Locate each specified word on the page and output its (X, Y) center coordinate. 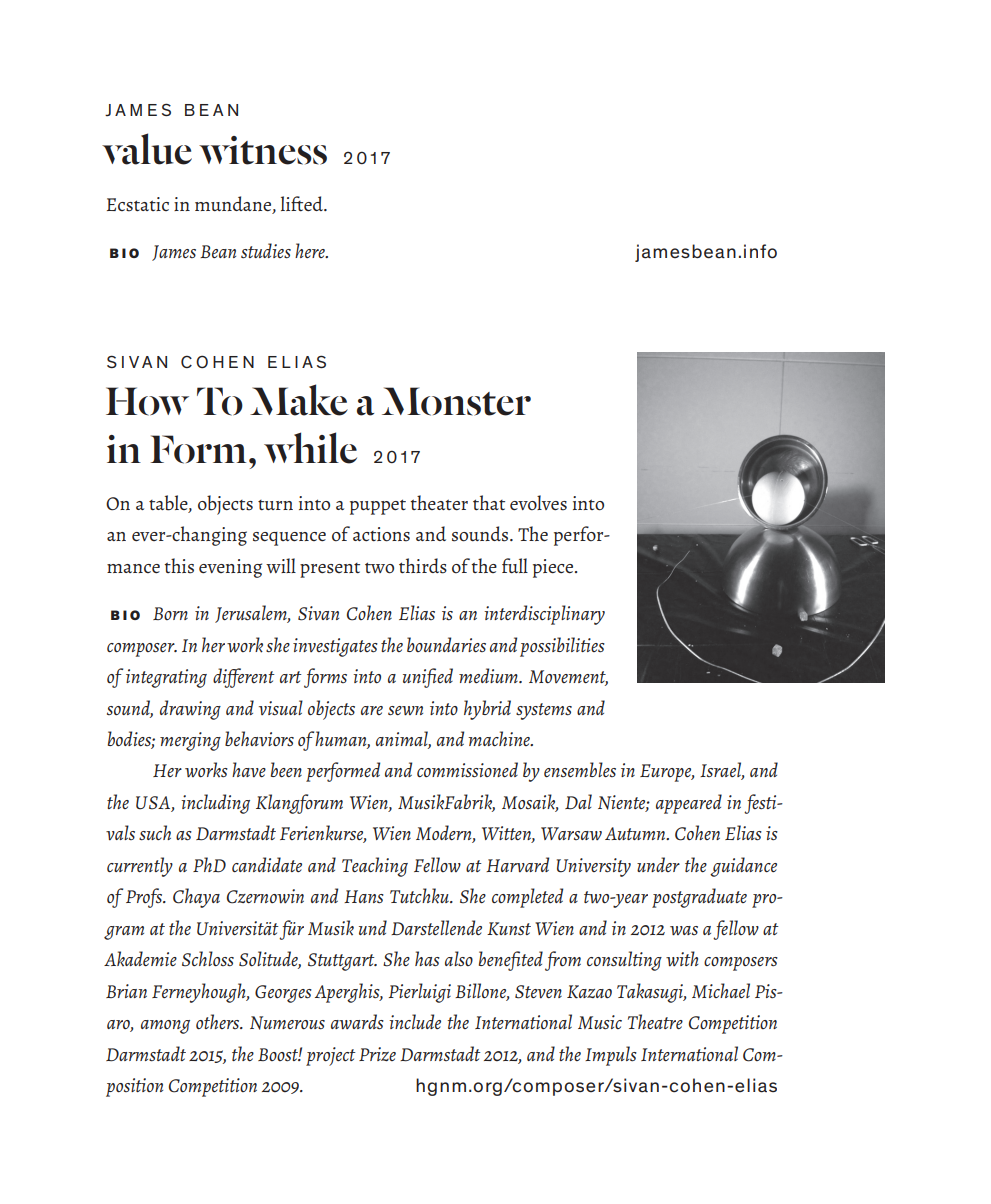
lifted (303, 203)
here (311, 250)
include (415, 1021)
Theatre (655, 1021)
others (219, 1021)
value (147, 149)
